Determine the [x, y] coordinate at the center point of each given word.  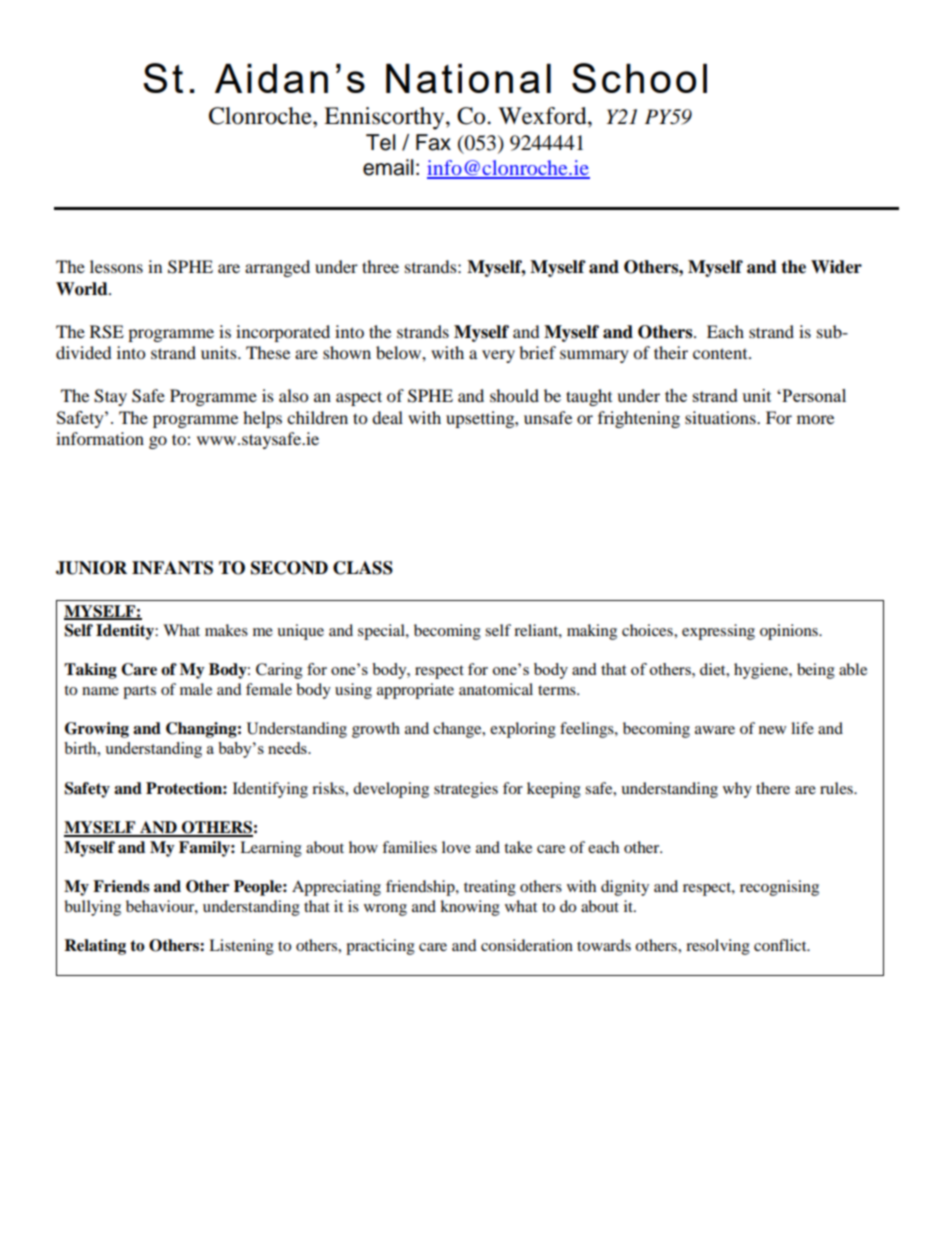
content [721, 353]
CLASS [363, 568]
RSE [107, 332]
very [498, 356]
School [639, 78]
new [772, 730]
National [468, 78]
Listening [241, 947]
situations [721, 417]
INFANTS [172, 568]
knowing [470, 908]
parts [139, 692]
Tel [380, 142]
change [458, 730]
